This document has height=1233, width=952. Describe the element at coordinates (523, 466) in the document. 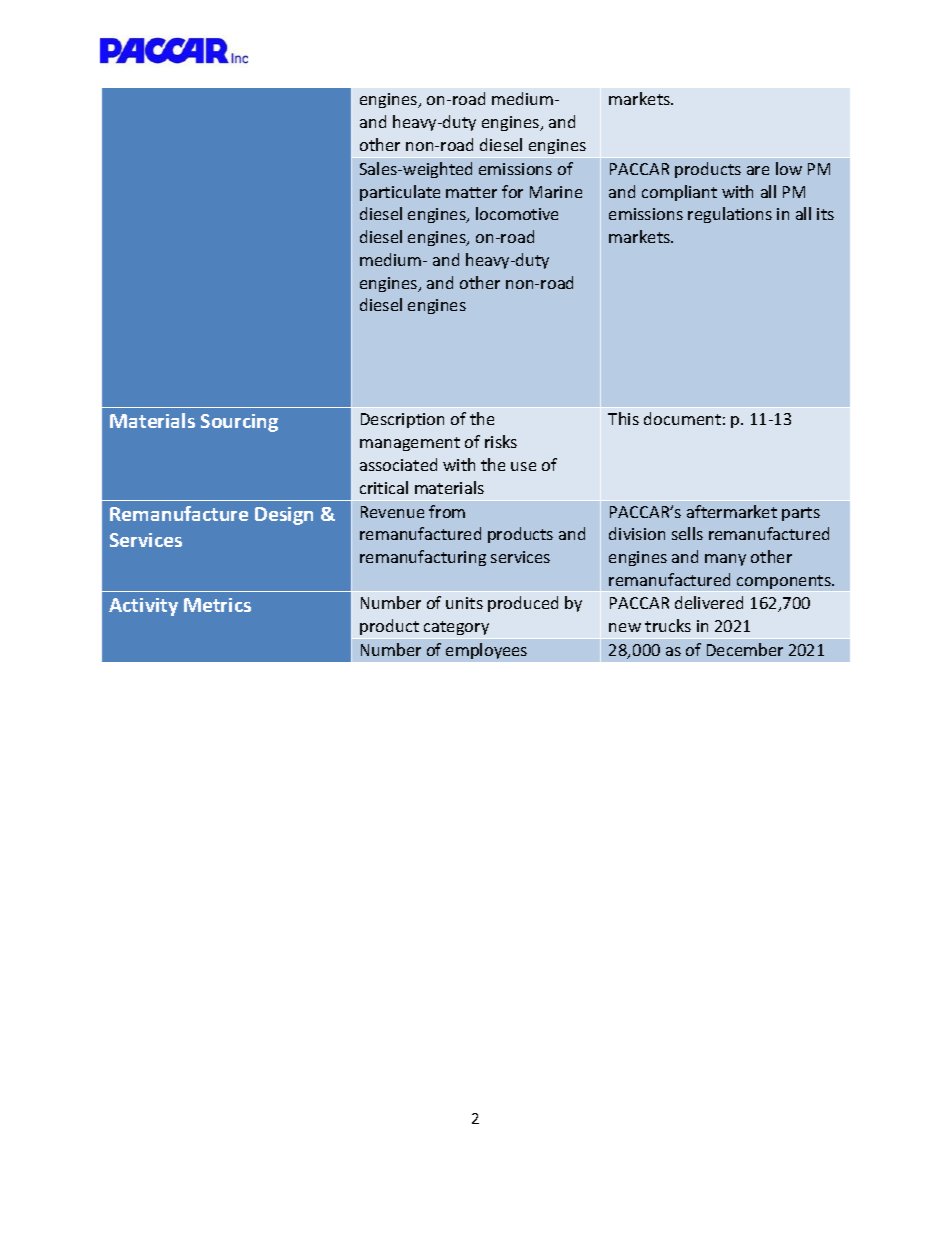

I see `use` at that location.
